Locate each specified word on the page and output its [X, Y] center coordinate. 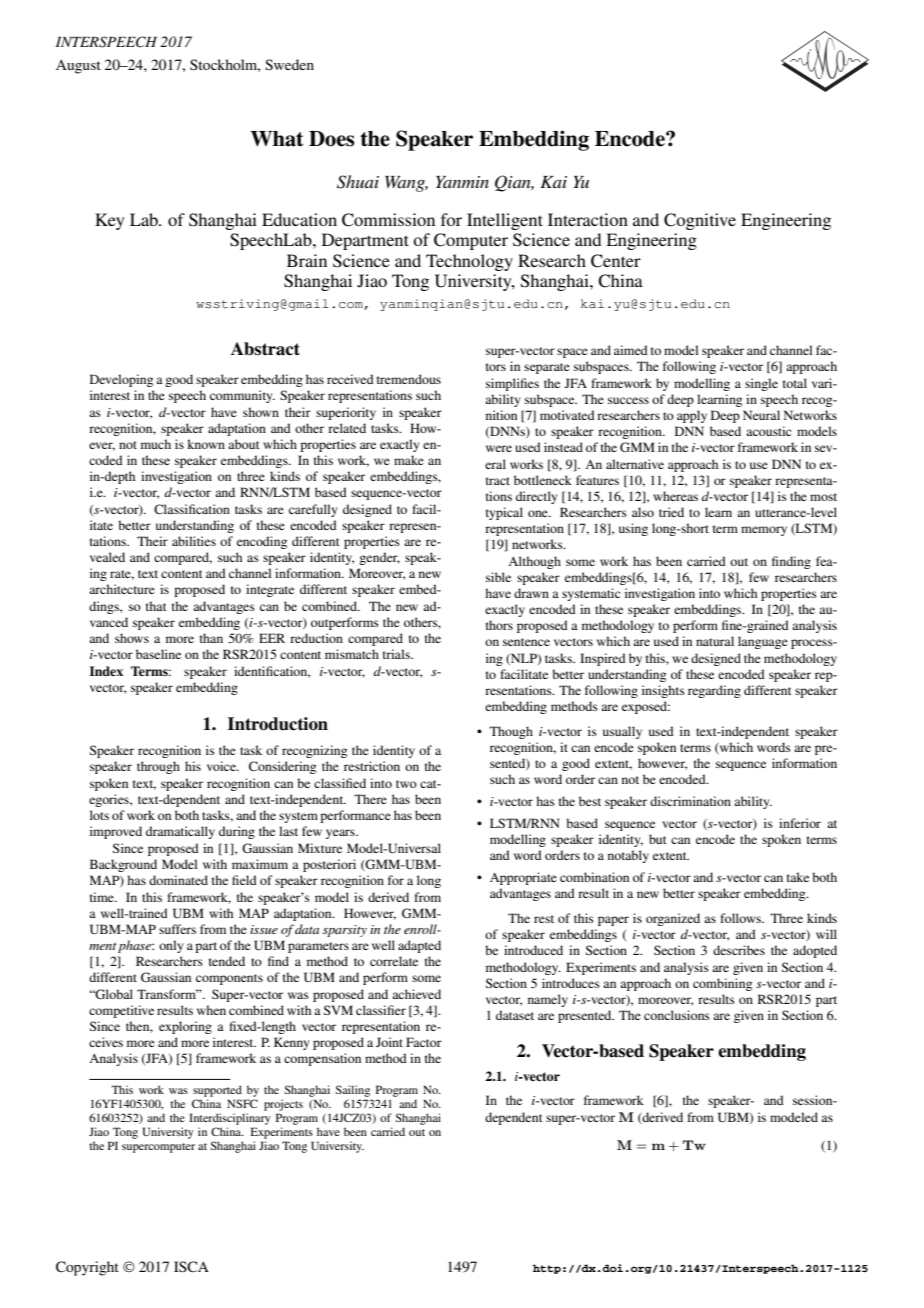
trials [397, 654]
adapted [419, 946]
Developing [121, 380]
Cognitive [700, 221]
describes [739, 950]
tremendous [409, 379]
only [171, 946]
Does [331, 139]
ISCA [191, 1266]
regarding [714, 691]
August [78, 66]
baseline [158, 654]
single [761, 384]
